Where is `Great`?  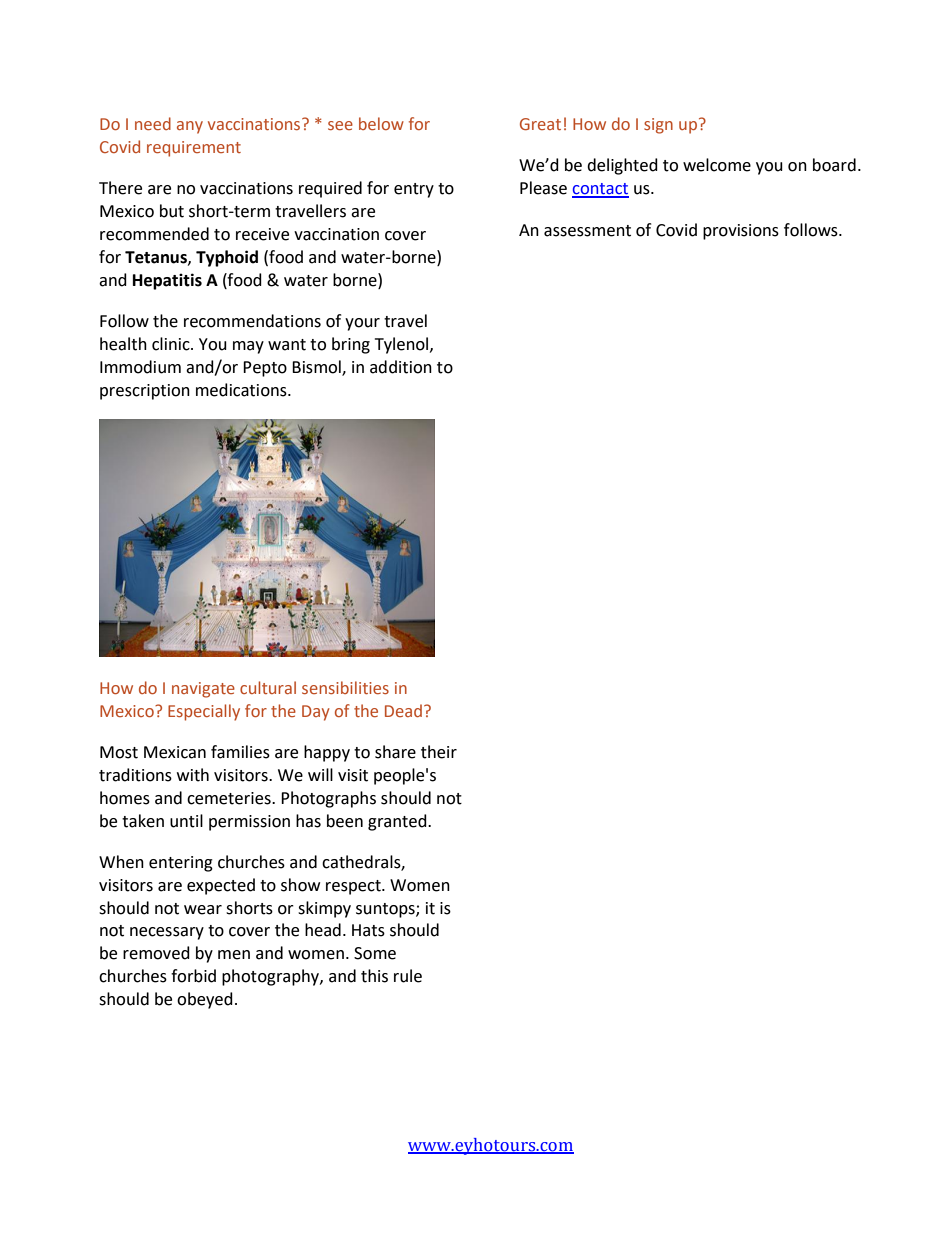 Great is located at coordinates (540, 124).
